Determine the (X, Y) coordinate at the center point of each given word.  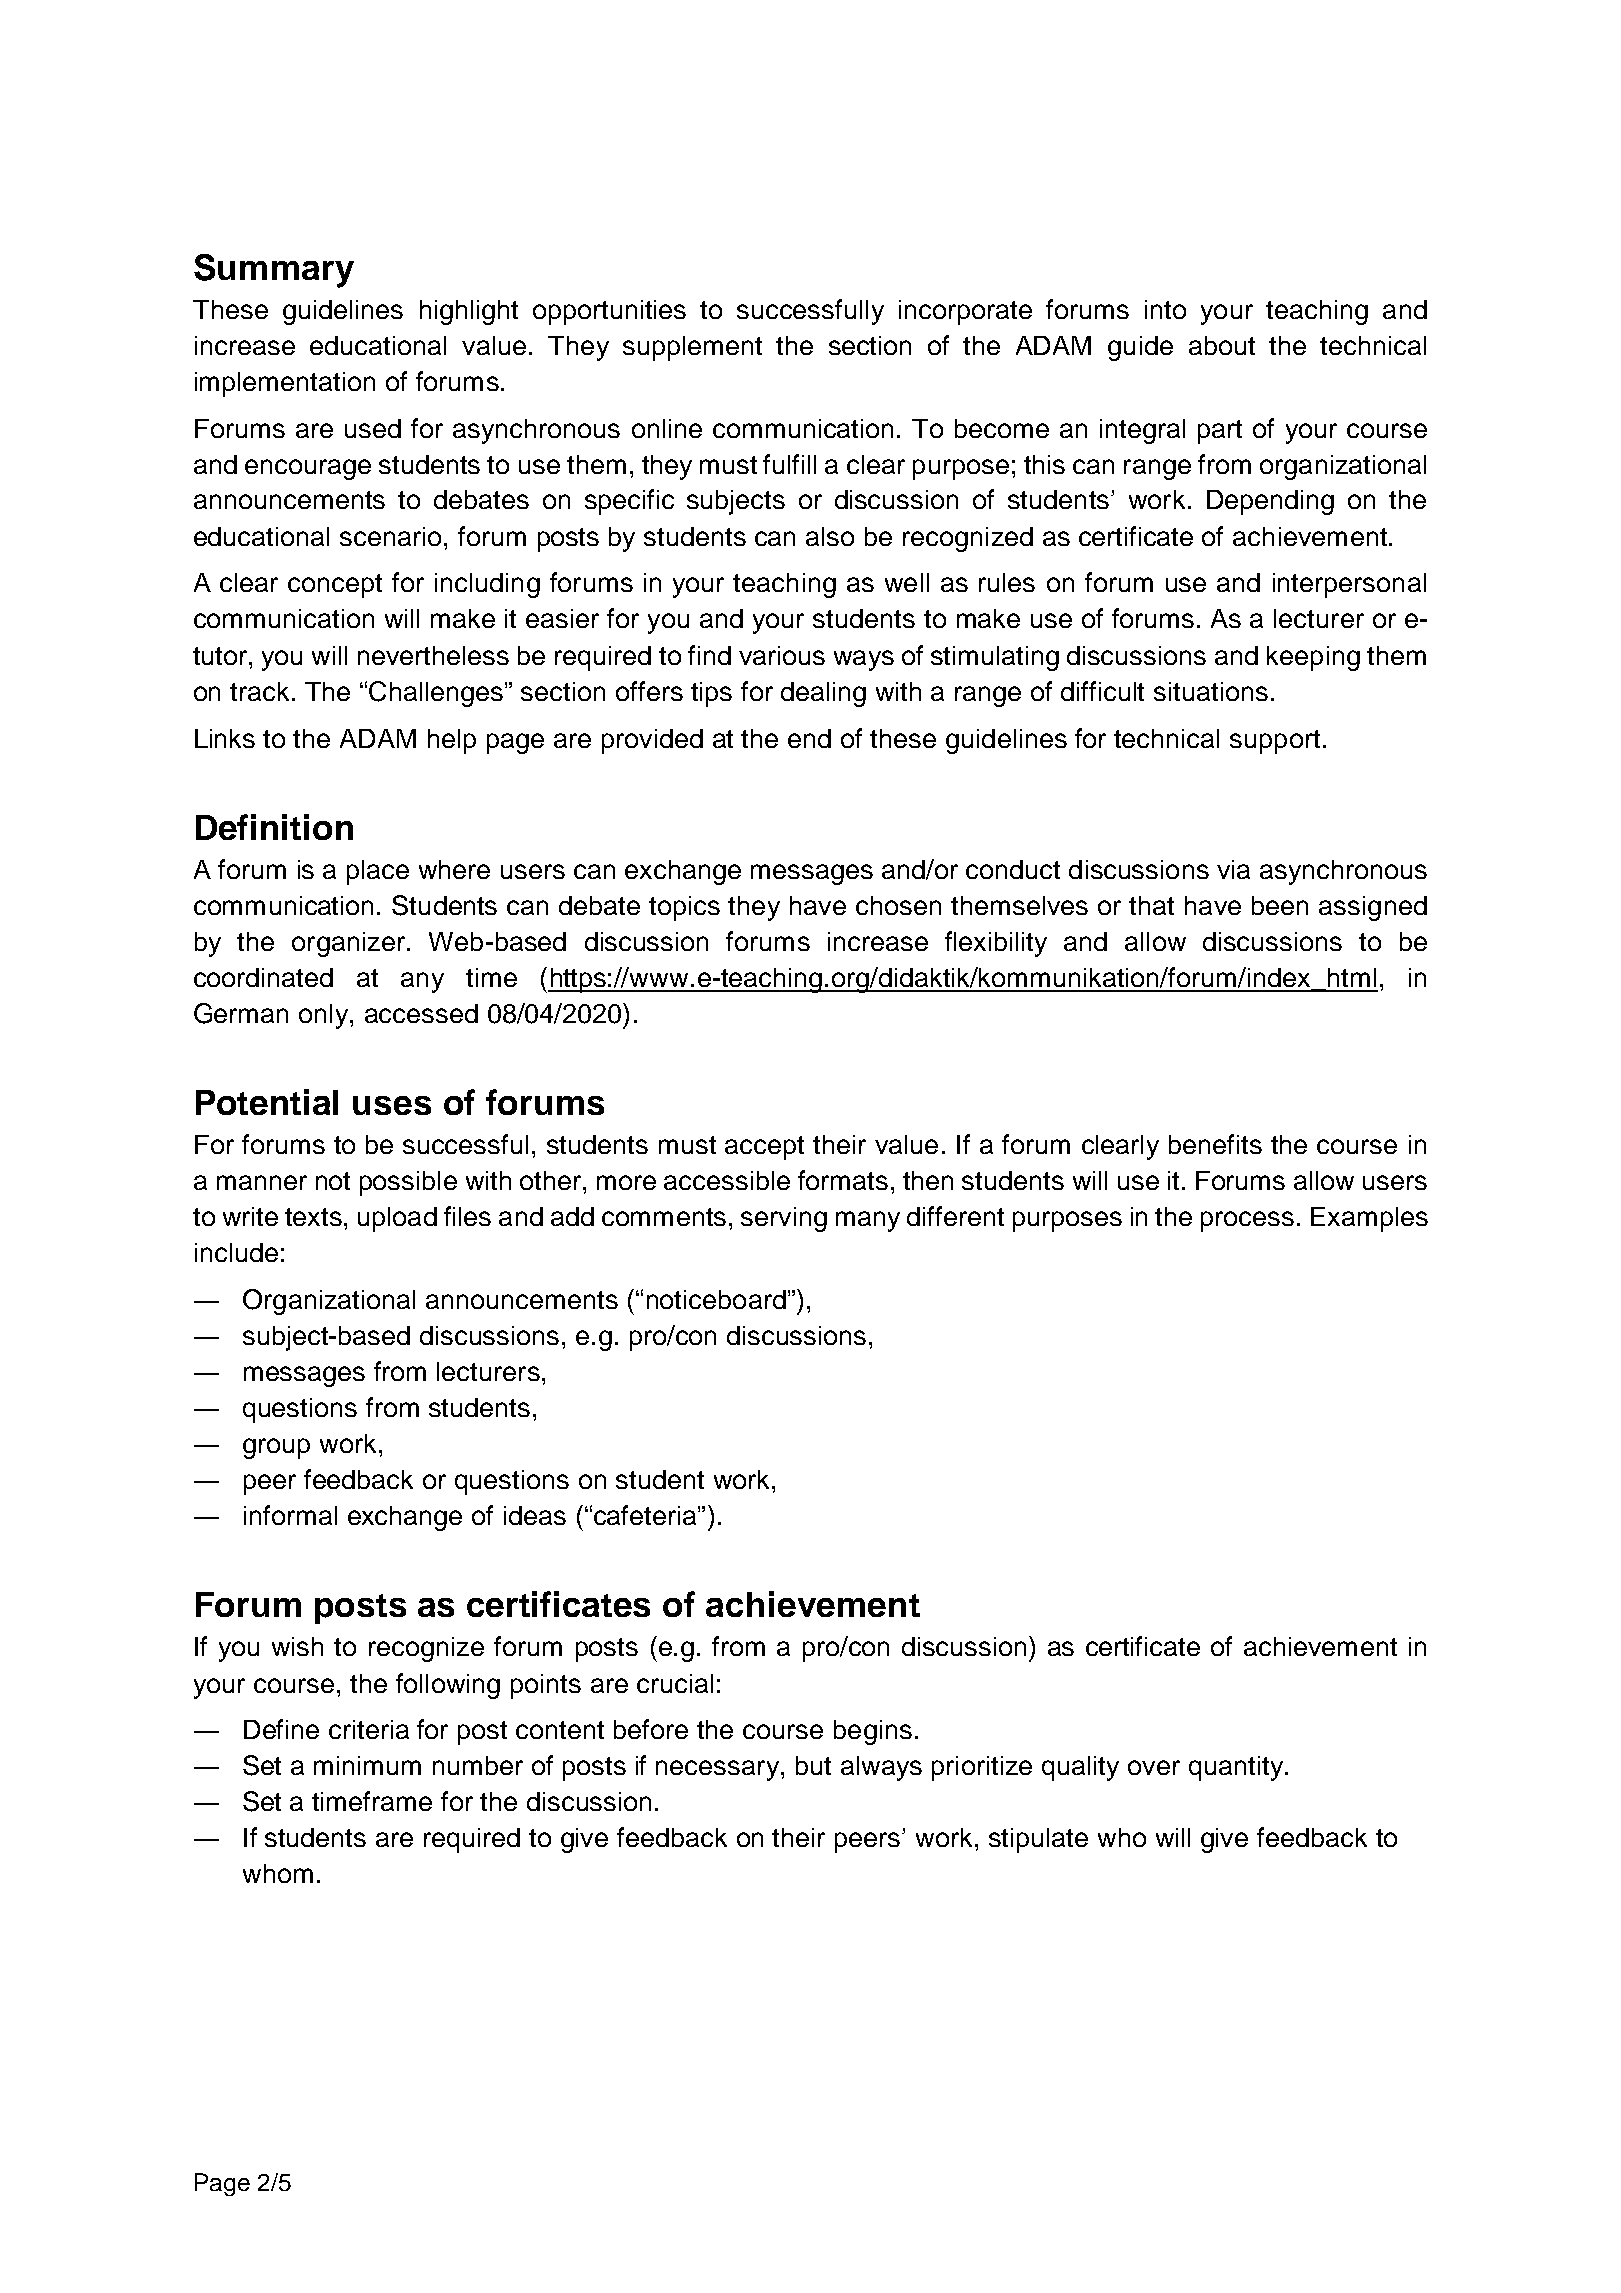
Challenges (437, 694)
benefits (1215, 1144)
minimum (367, 1765)
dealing (823, 694)
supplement (692, 348)
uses (392, 1105)
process (1247, 1221)
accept (764, 1148)
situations (1211, 691)
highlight (469, 312)
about (1222, 345)
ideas (535, 1515)
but (813, 1765)
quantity (1237, 1768)
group (276, 1448)
